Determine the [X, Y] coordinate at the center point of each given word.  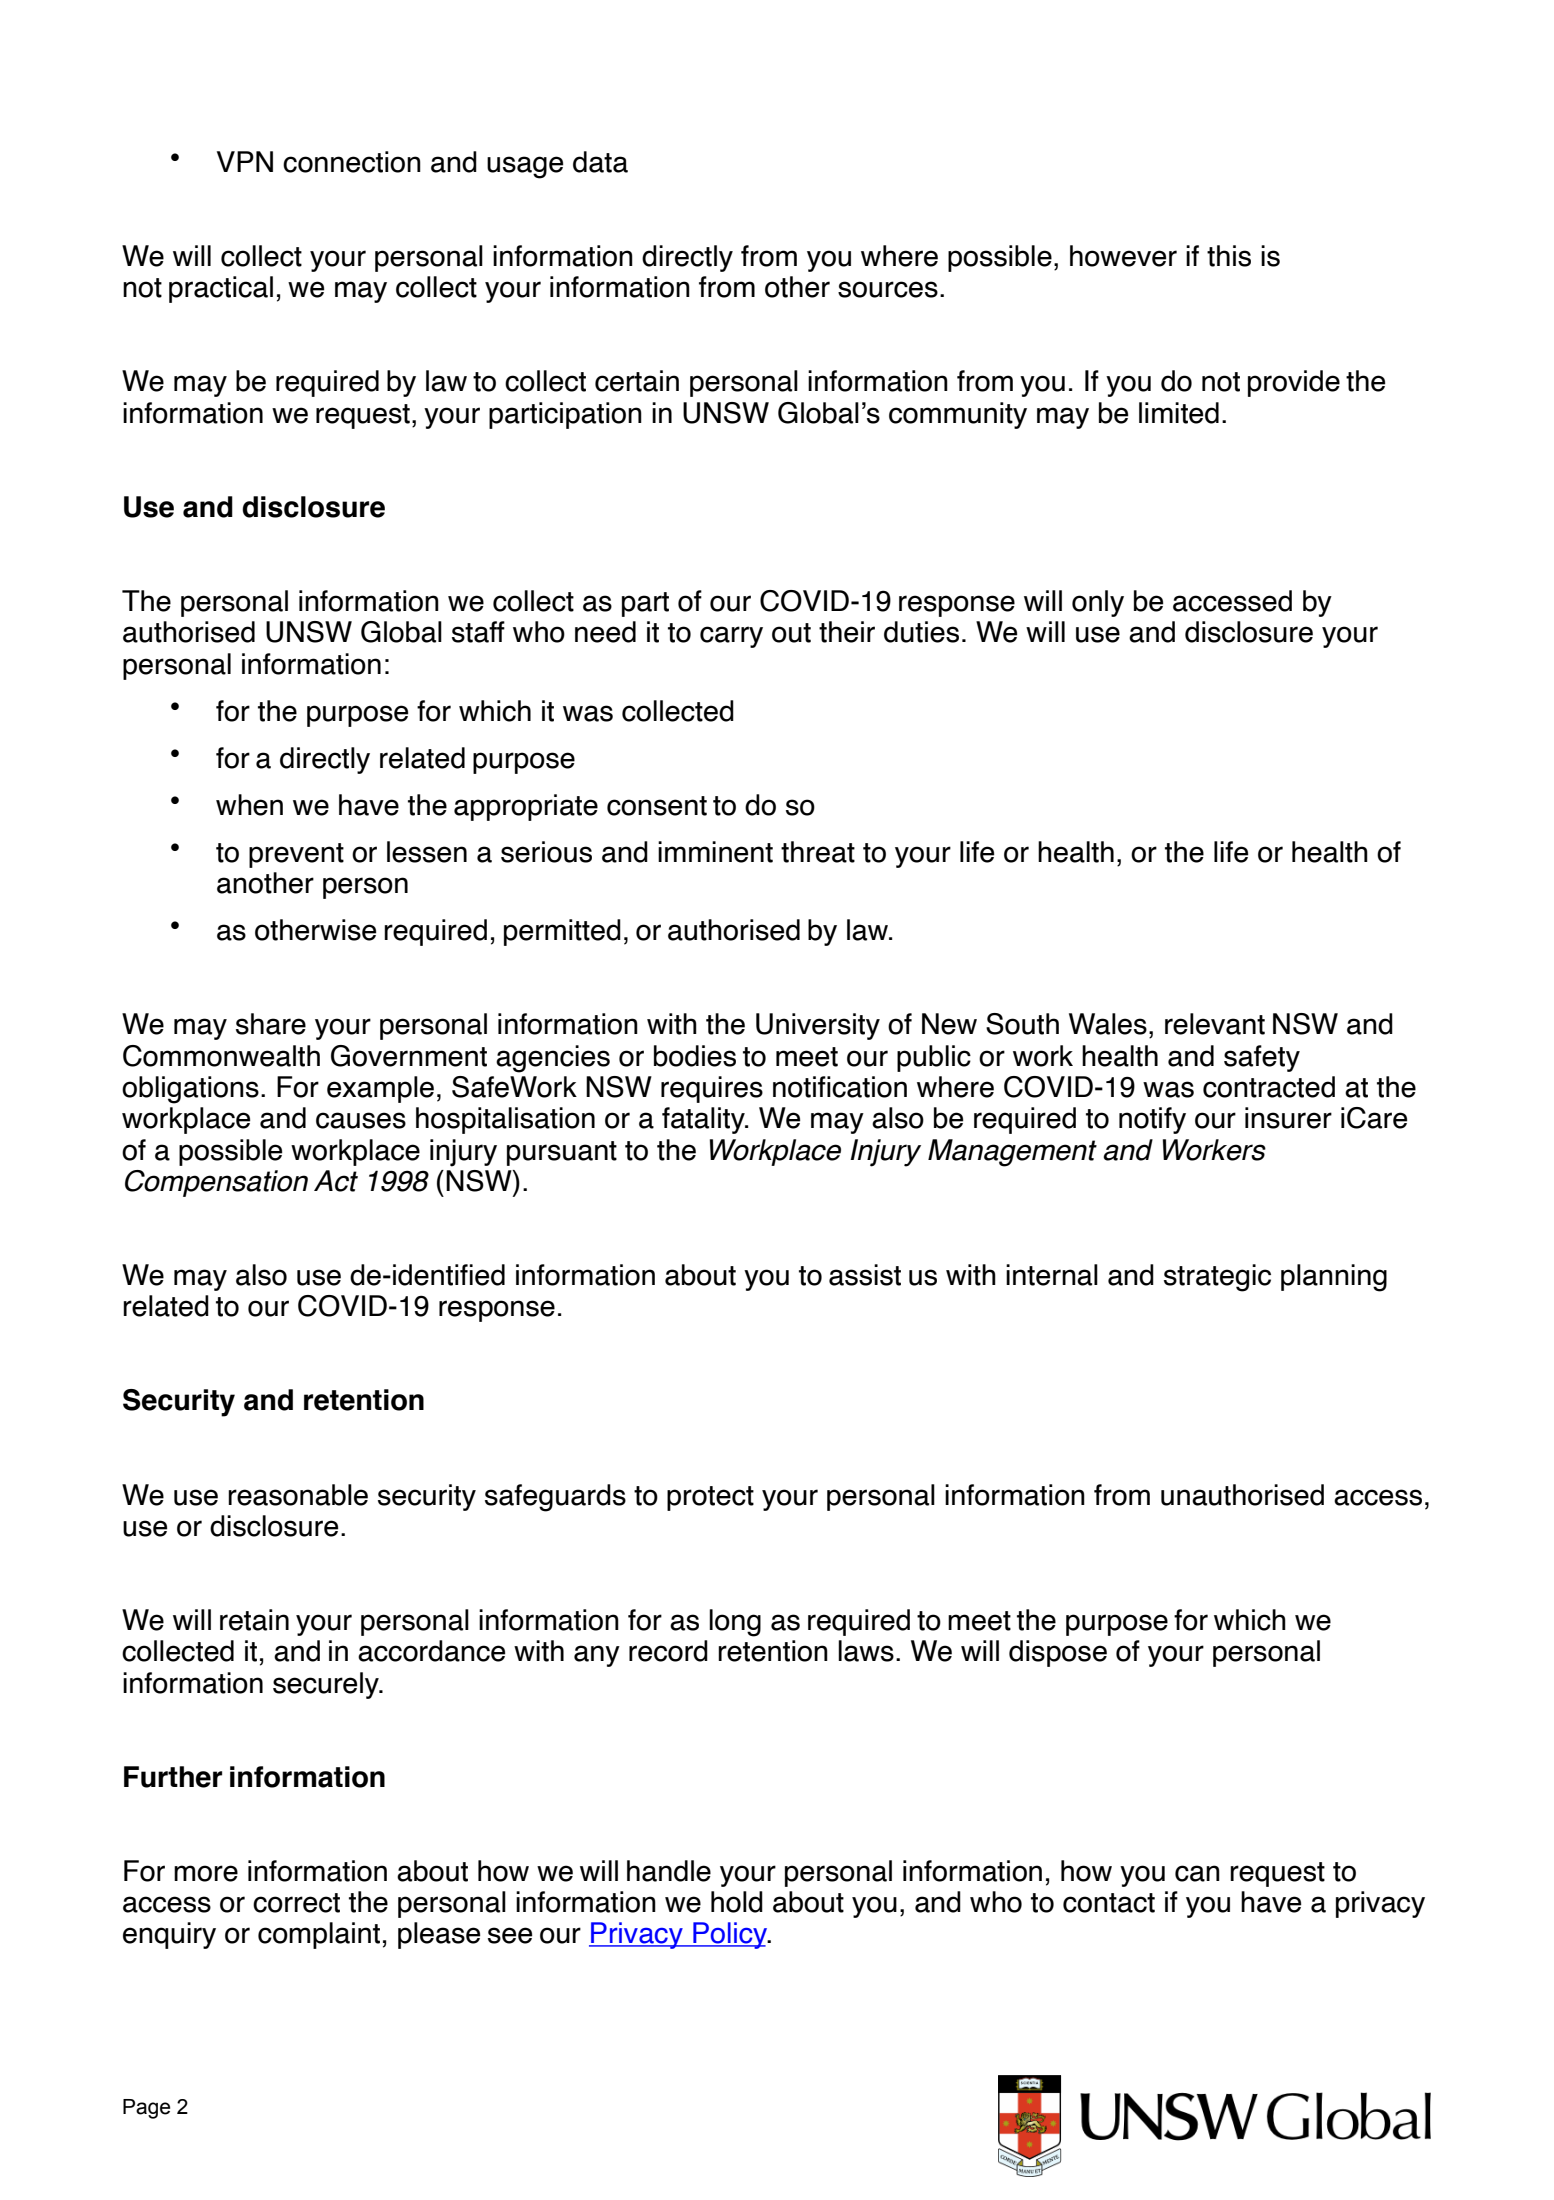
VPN [245, 161]
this [1229, 256]
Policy [730, 1935]
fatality [704, 1120]
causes [361, 1120]
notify [1152, 1120]
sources [888, 289]
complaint [319, 1935]
